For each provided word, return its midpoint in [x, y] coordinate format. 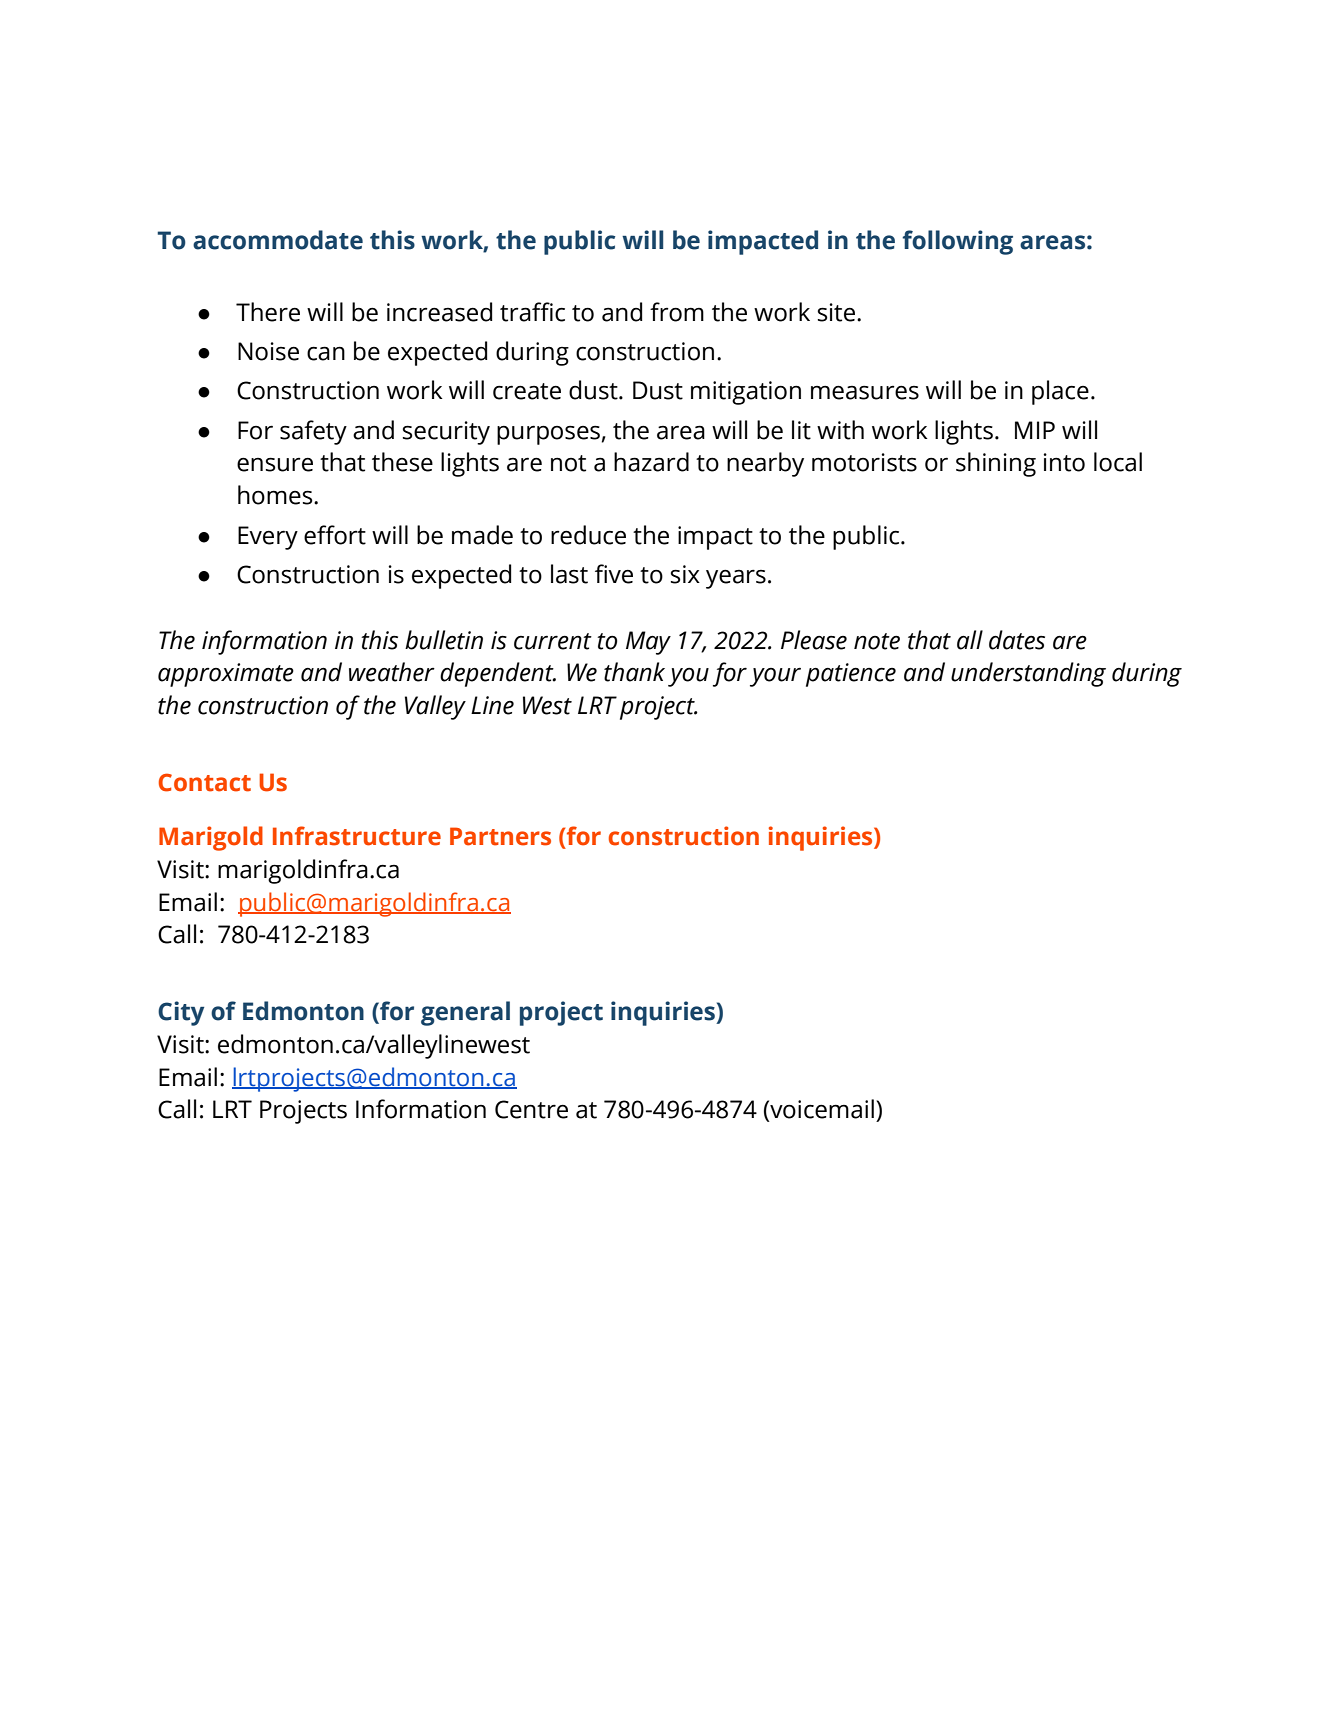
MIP [1035, 430]
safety [313, 432]
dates [1017, 640]
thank [634, 672]
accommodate [278, 240]
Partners [500, 836]
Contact [205, 782]
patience [851, 675]
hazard [651, 462]
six [685, 574]
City [181, 1013]
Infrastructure [357, 836]
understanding [1028, 674]
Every [268, 538]
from [677, 312]
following [957, 242]
